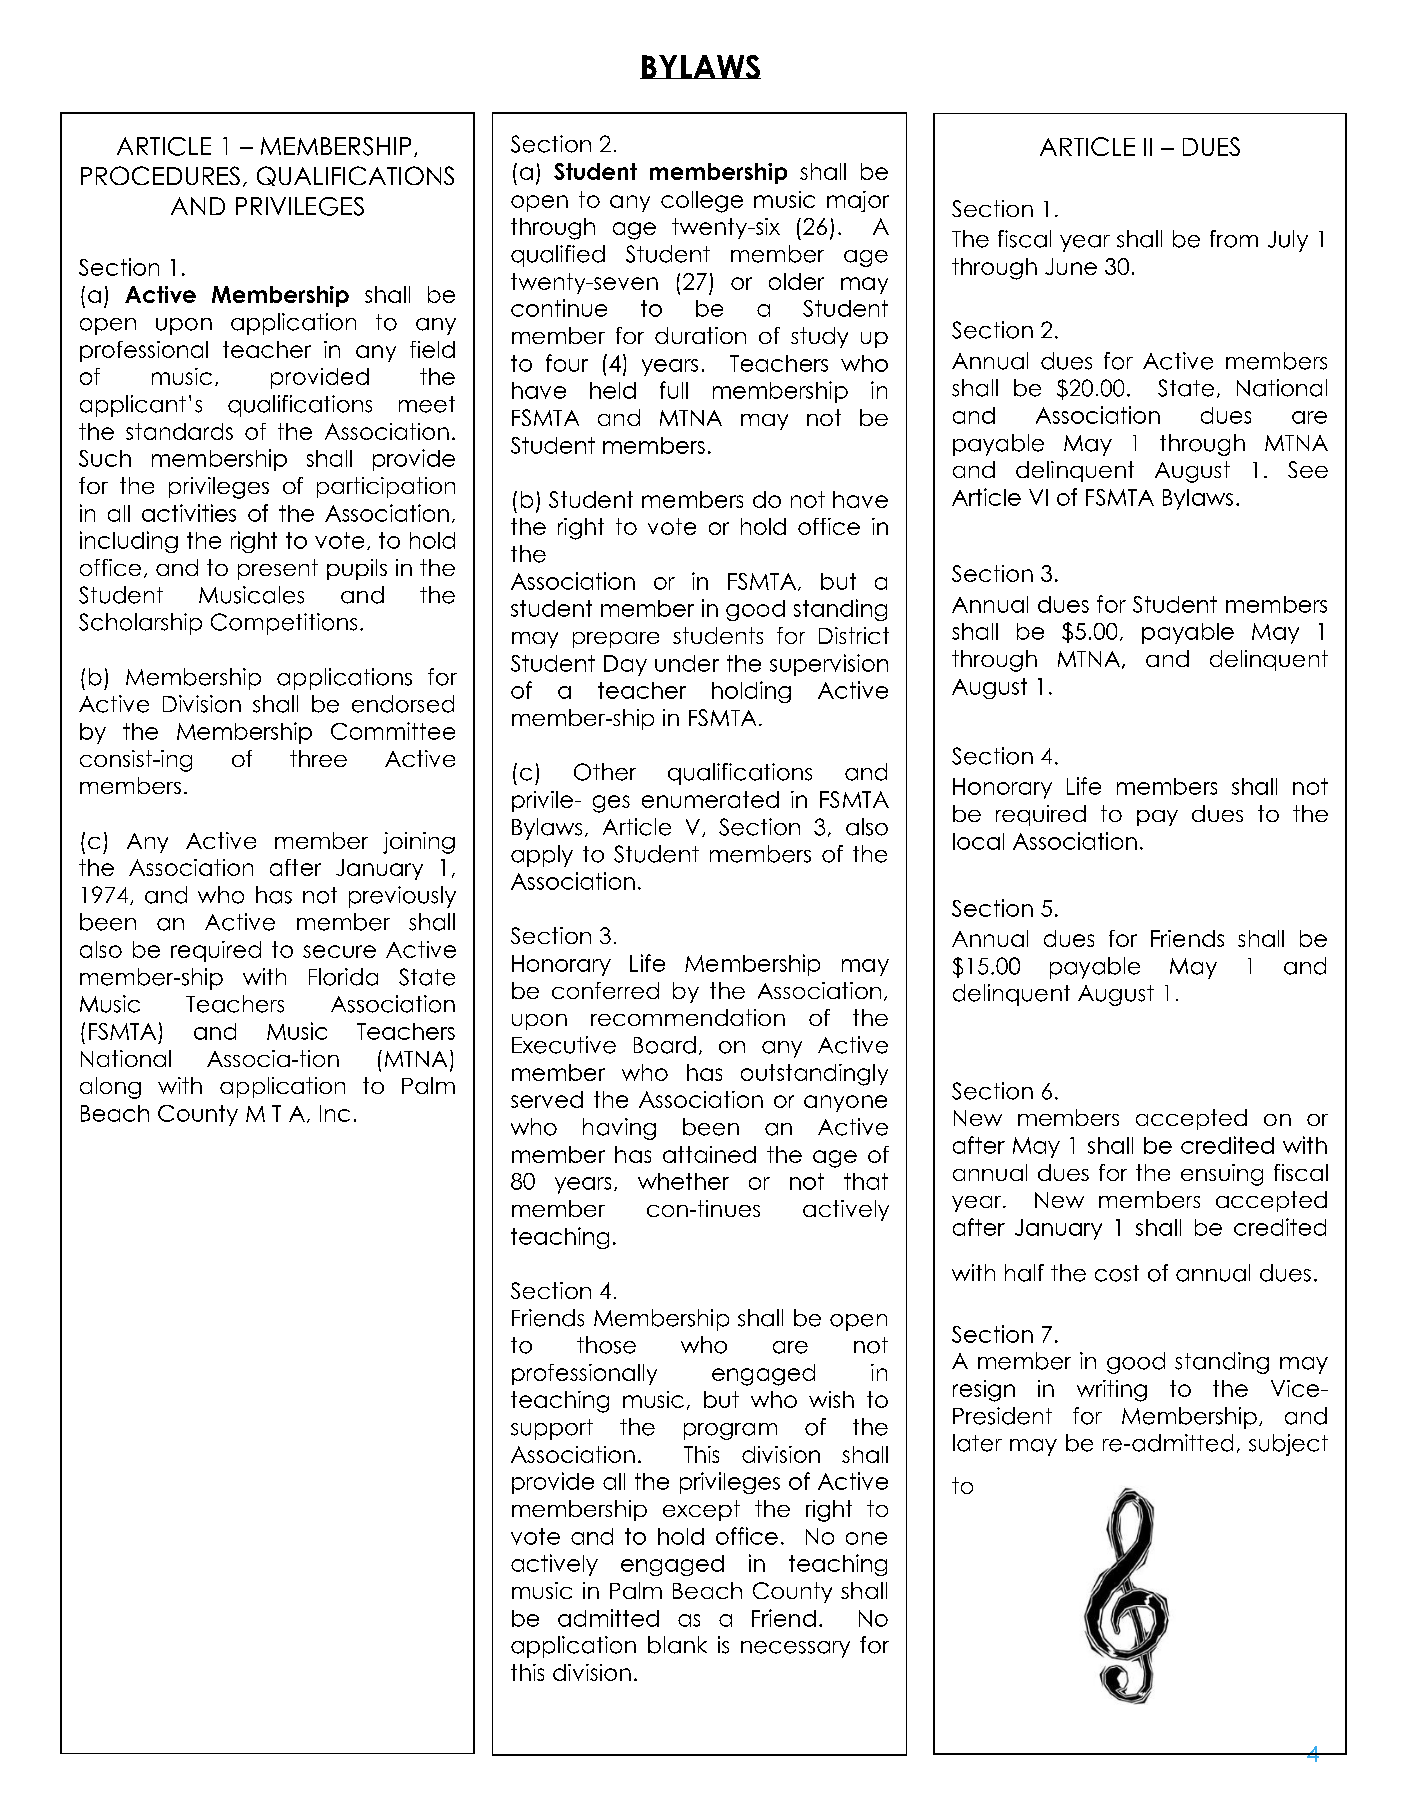 This image has height=1813, width=1401. Describe the element at coordinates (677, 1645) in the image. I see `blank` at that location.
